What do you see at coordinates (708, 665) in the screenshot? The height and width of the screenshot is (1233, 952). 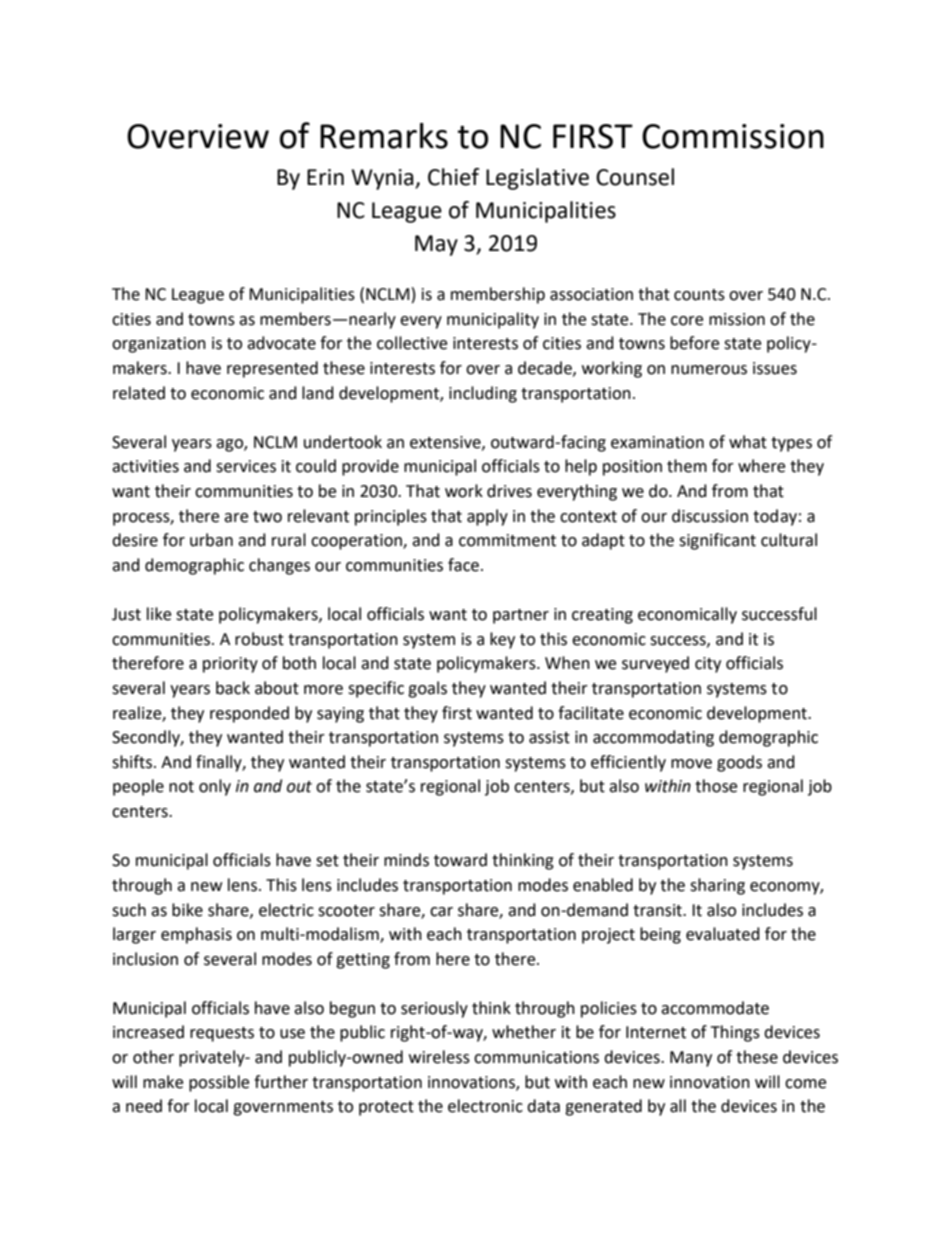 I see `city` at bounding box center [708, 665].
